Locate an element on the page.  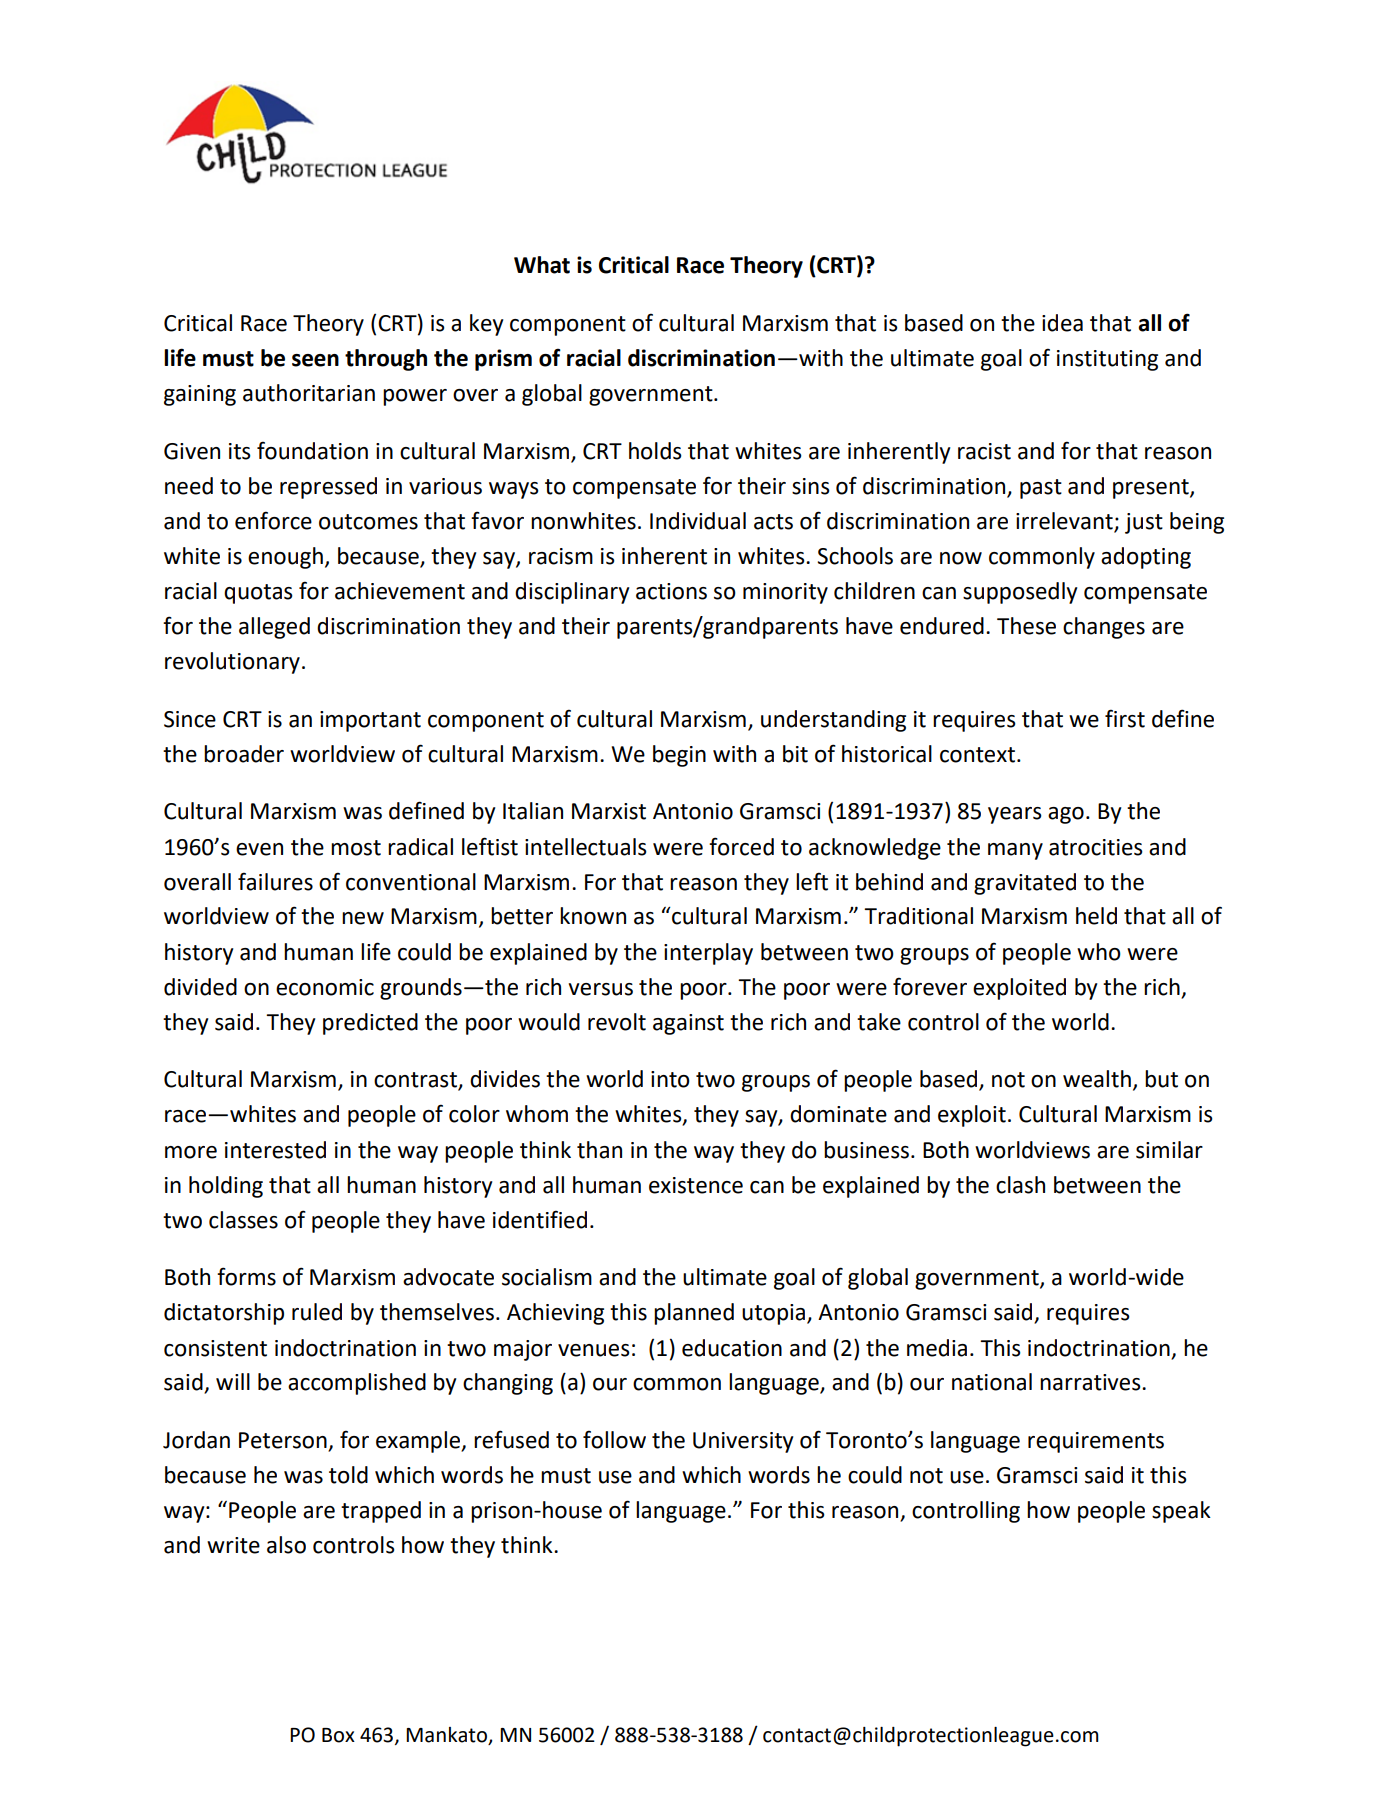
seen is located at coordinates (315, 360).
